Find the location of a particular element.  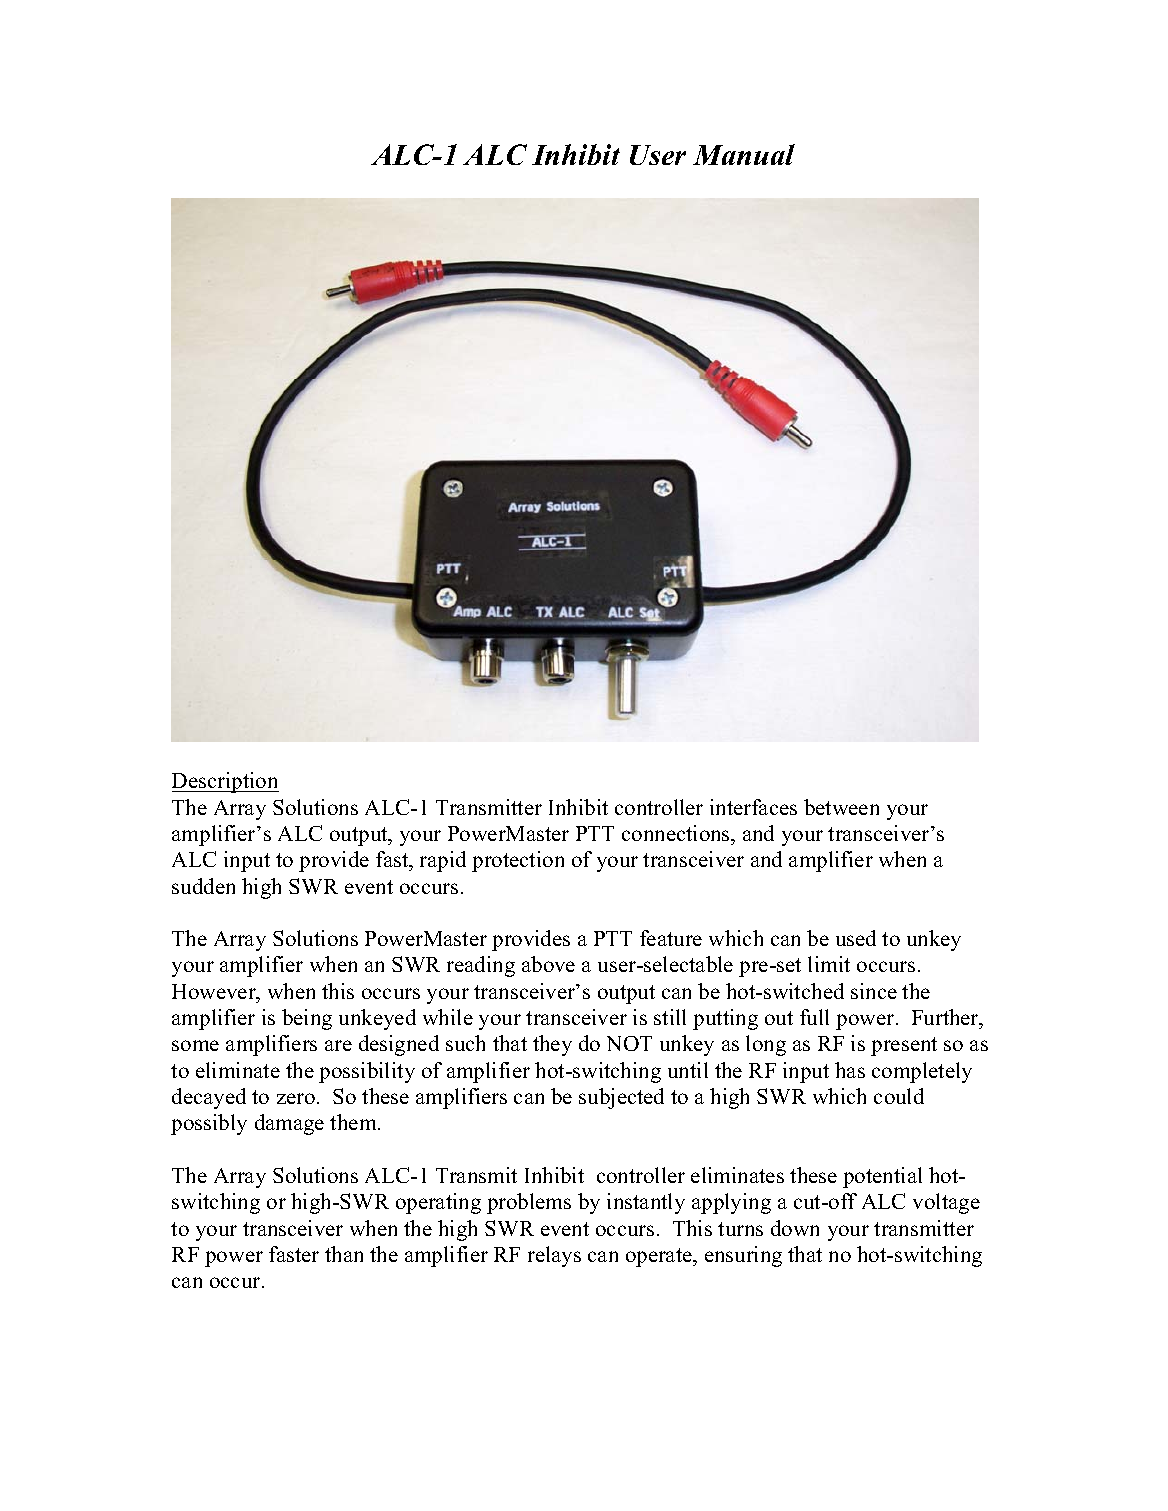

rapid is located at coordinates (443, 861).
